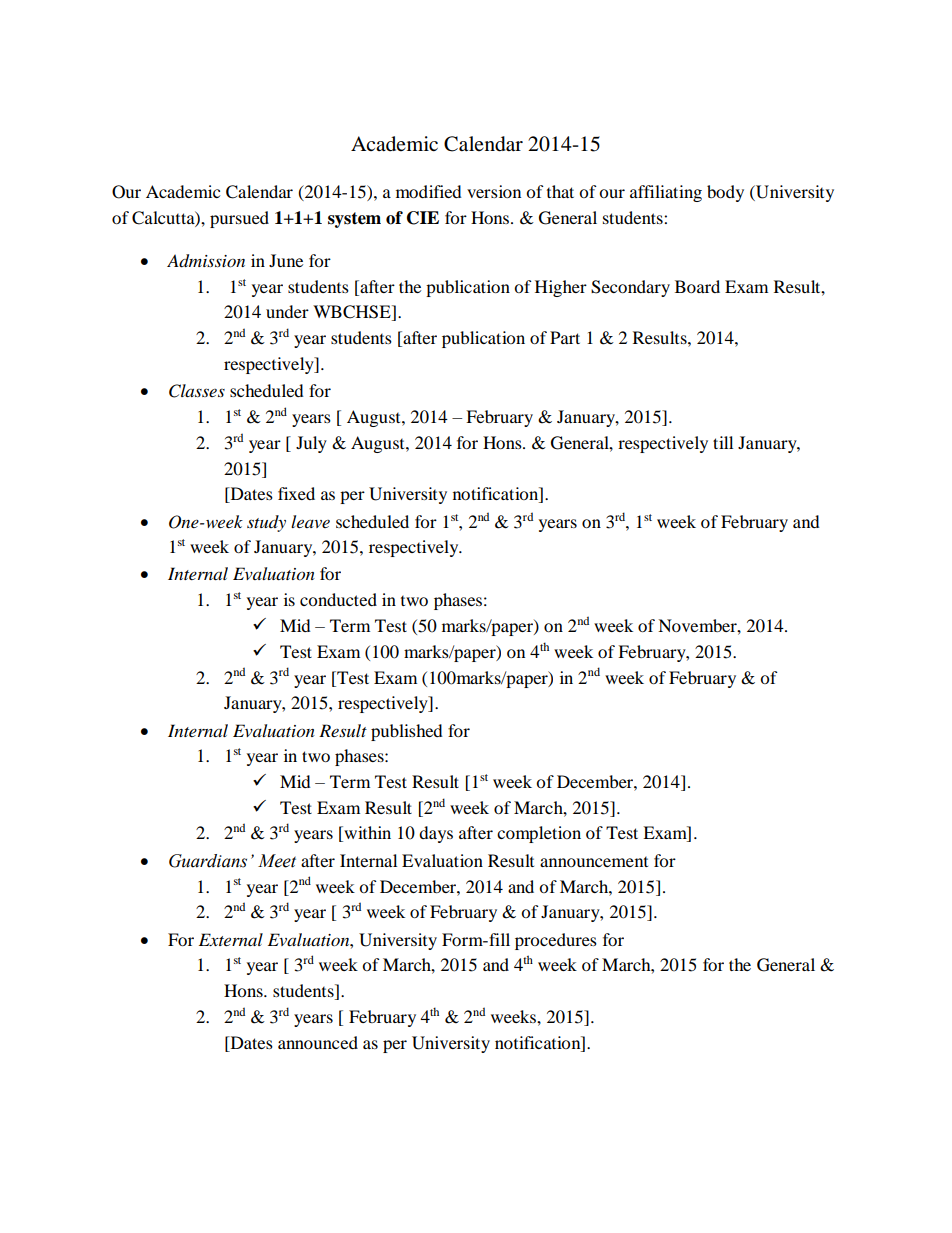  Describe the element at coordinates (423, 218) in the document. I see `CIE` at that location.
